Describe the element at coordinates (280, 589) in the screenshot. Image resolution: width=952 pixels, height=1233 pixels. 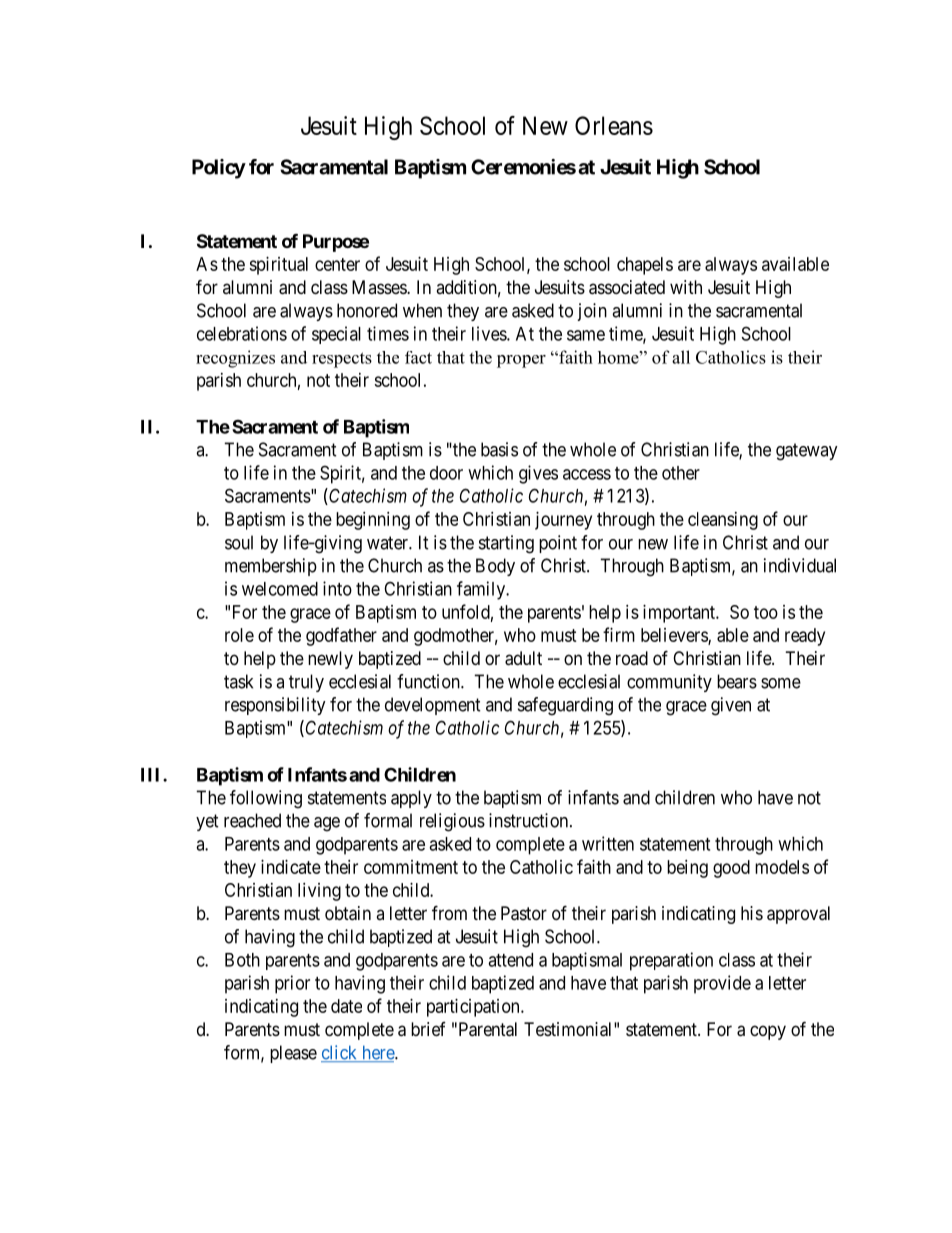
I see `welcomed` at that location.
